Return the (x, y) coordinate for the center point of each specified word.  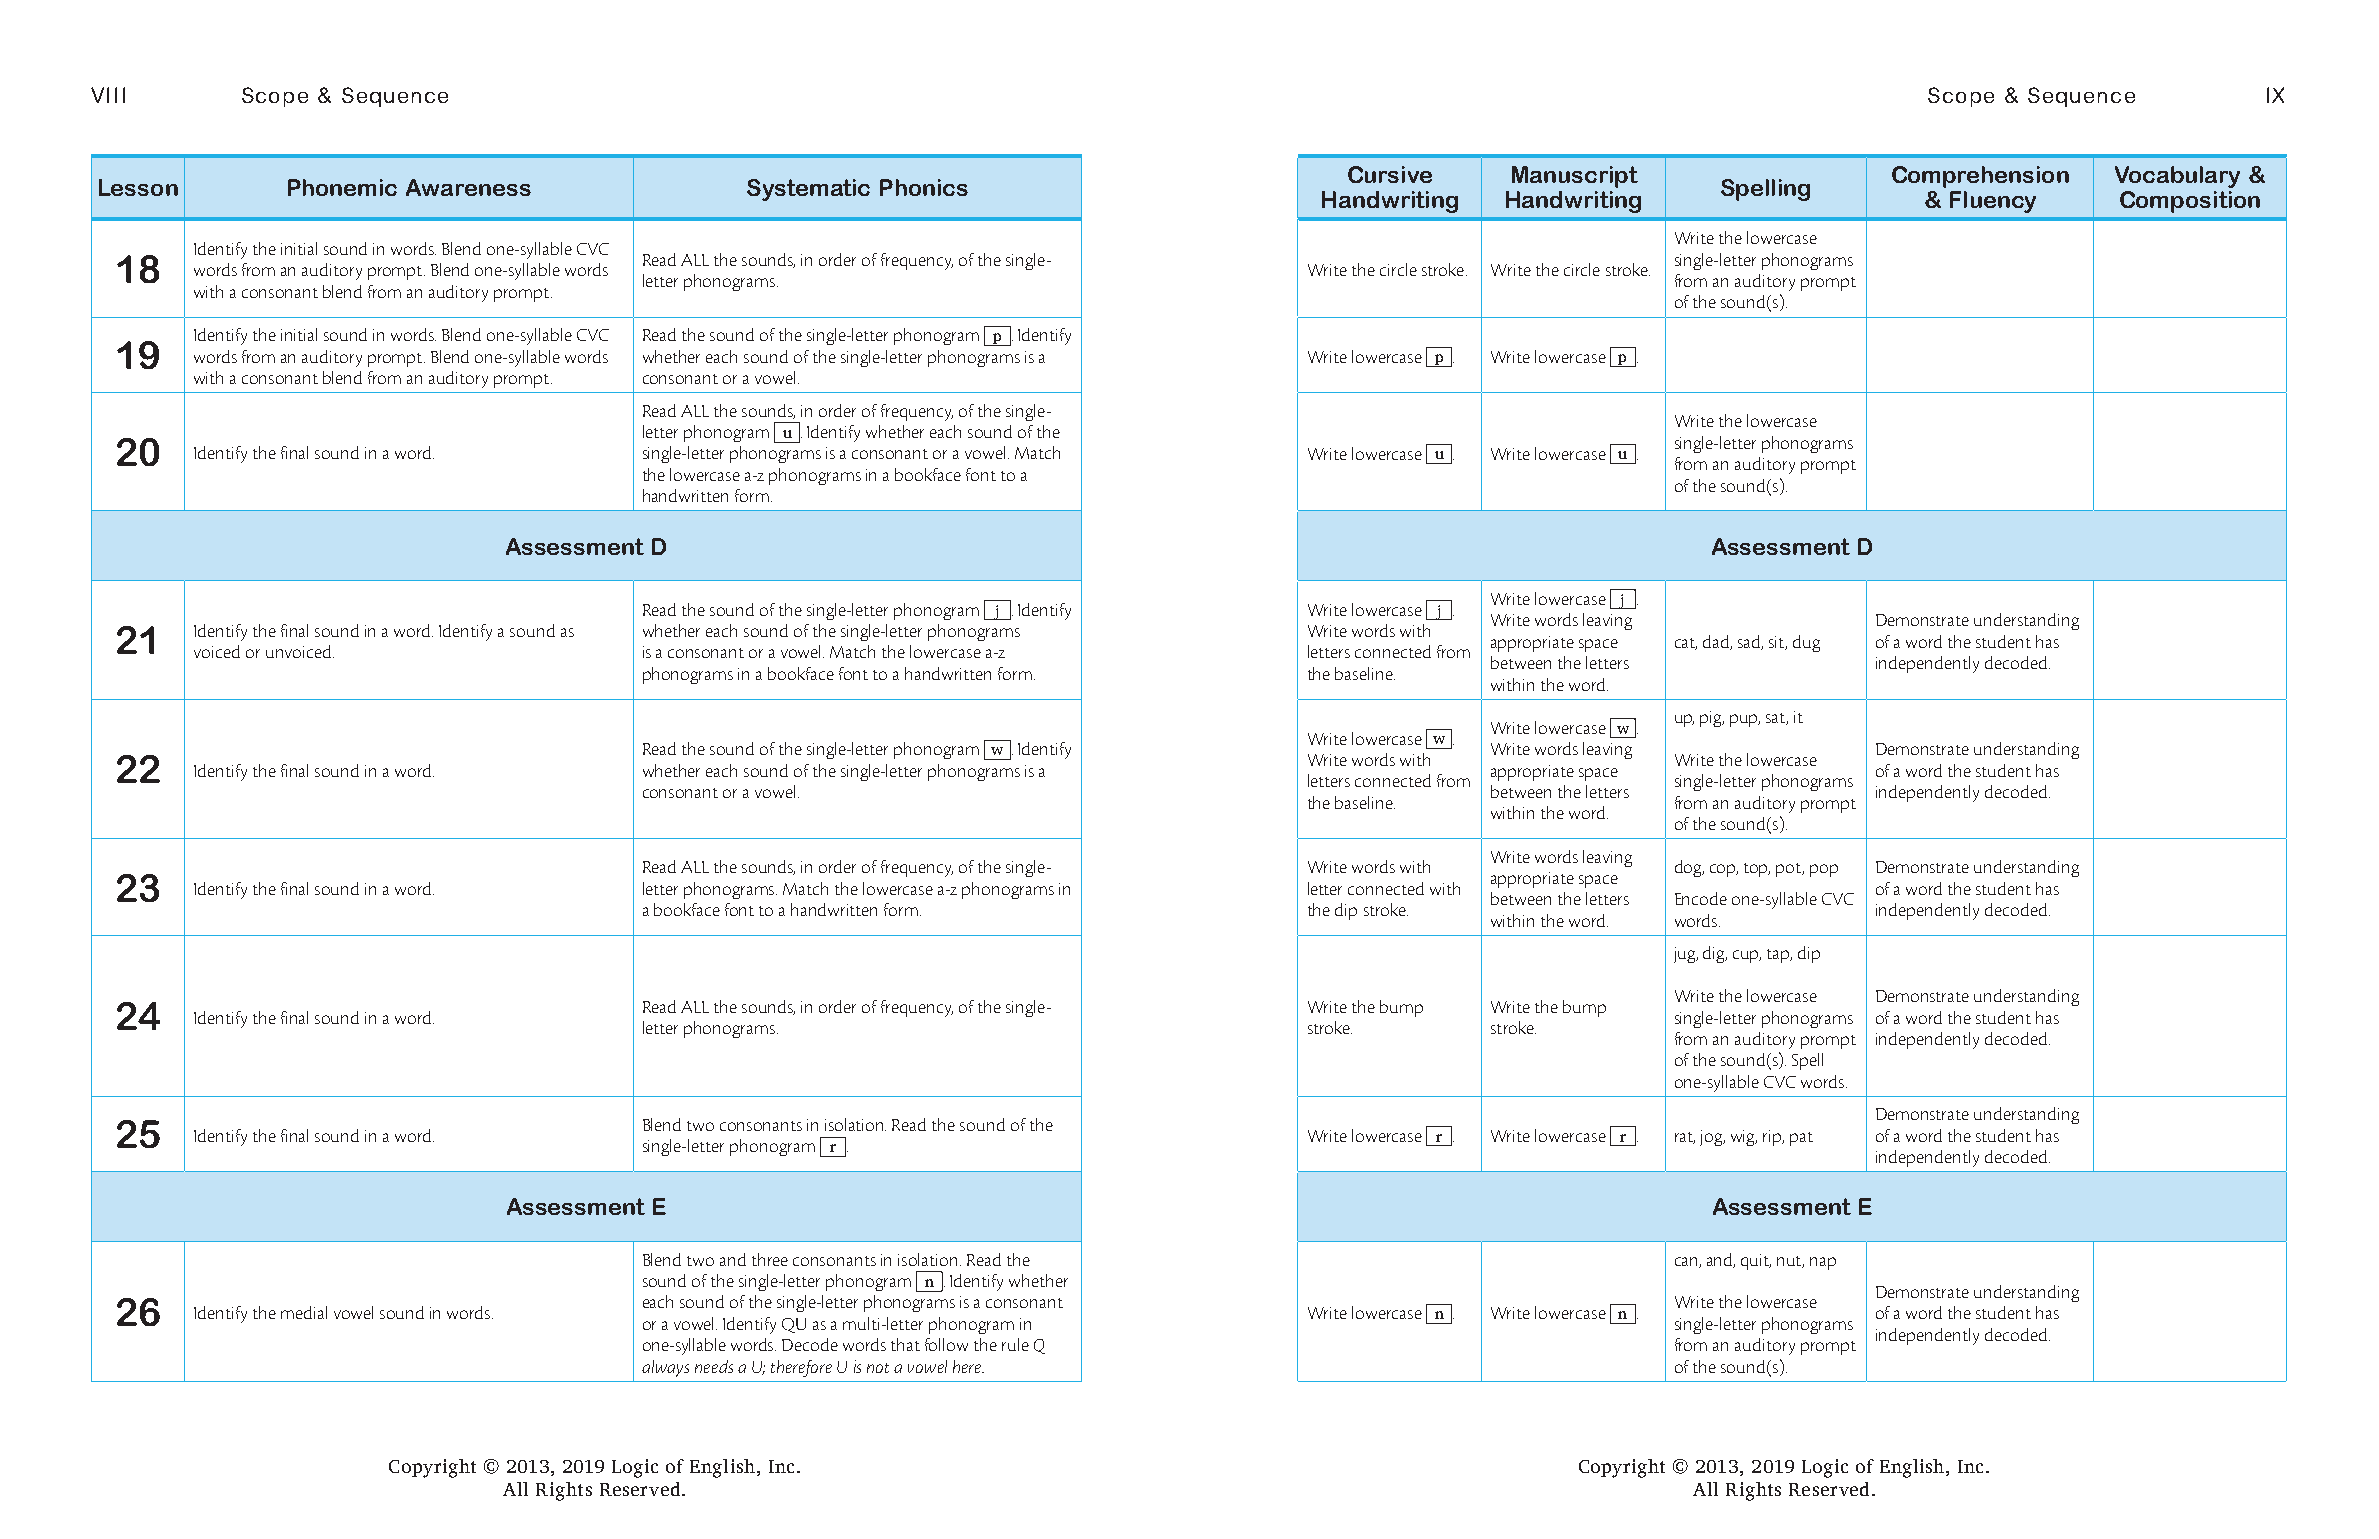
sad (1750, 642)
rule (1015, 1344)
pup (1745, 720)
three (770, 1259)
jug (1686, 955)
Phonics (924, 187)
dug (1806, 643)
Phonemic (342, 187)
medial (304, 1312)
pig (1712, 719)
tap (1779, 956)
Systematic (808, 190)
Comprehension (1980, 177)
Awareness (468, 187)
